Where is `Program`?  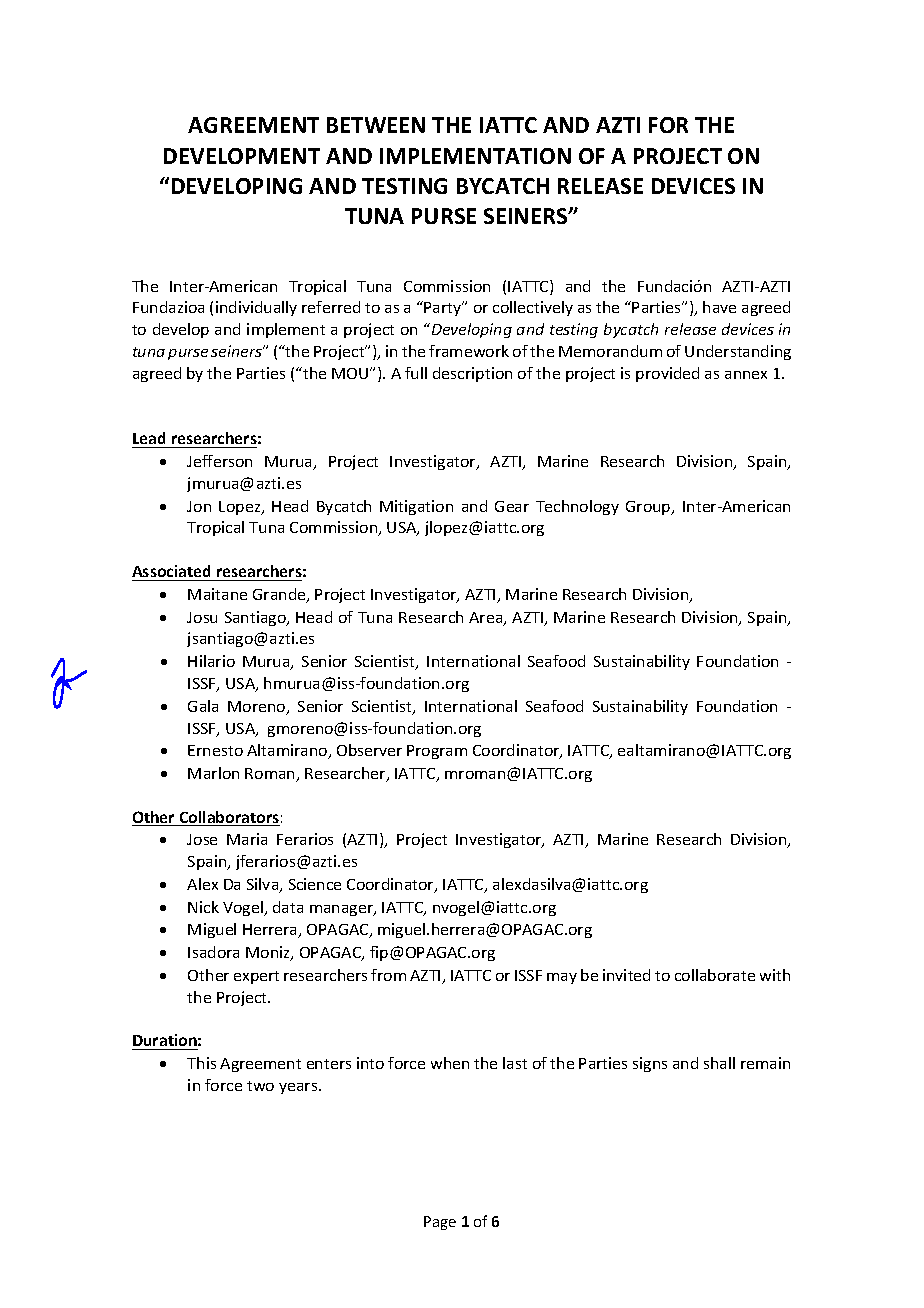 Program is located at coordinates (437, 752).
